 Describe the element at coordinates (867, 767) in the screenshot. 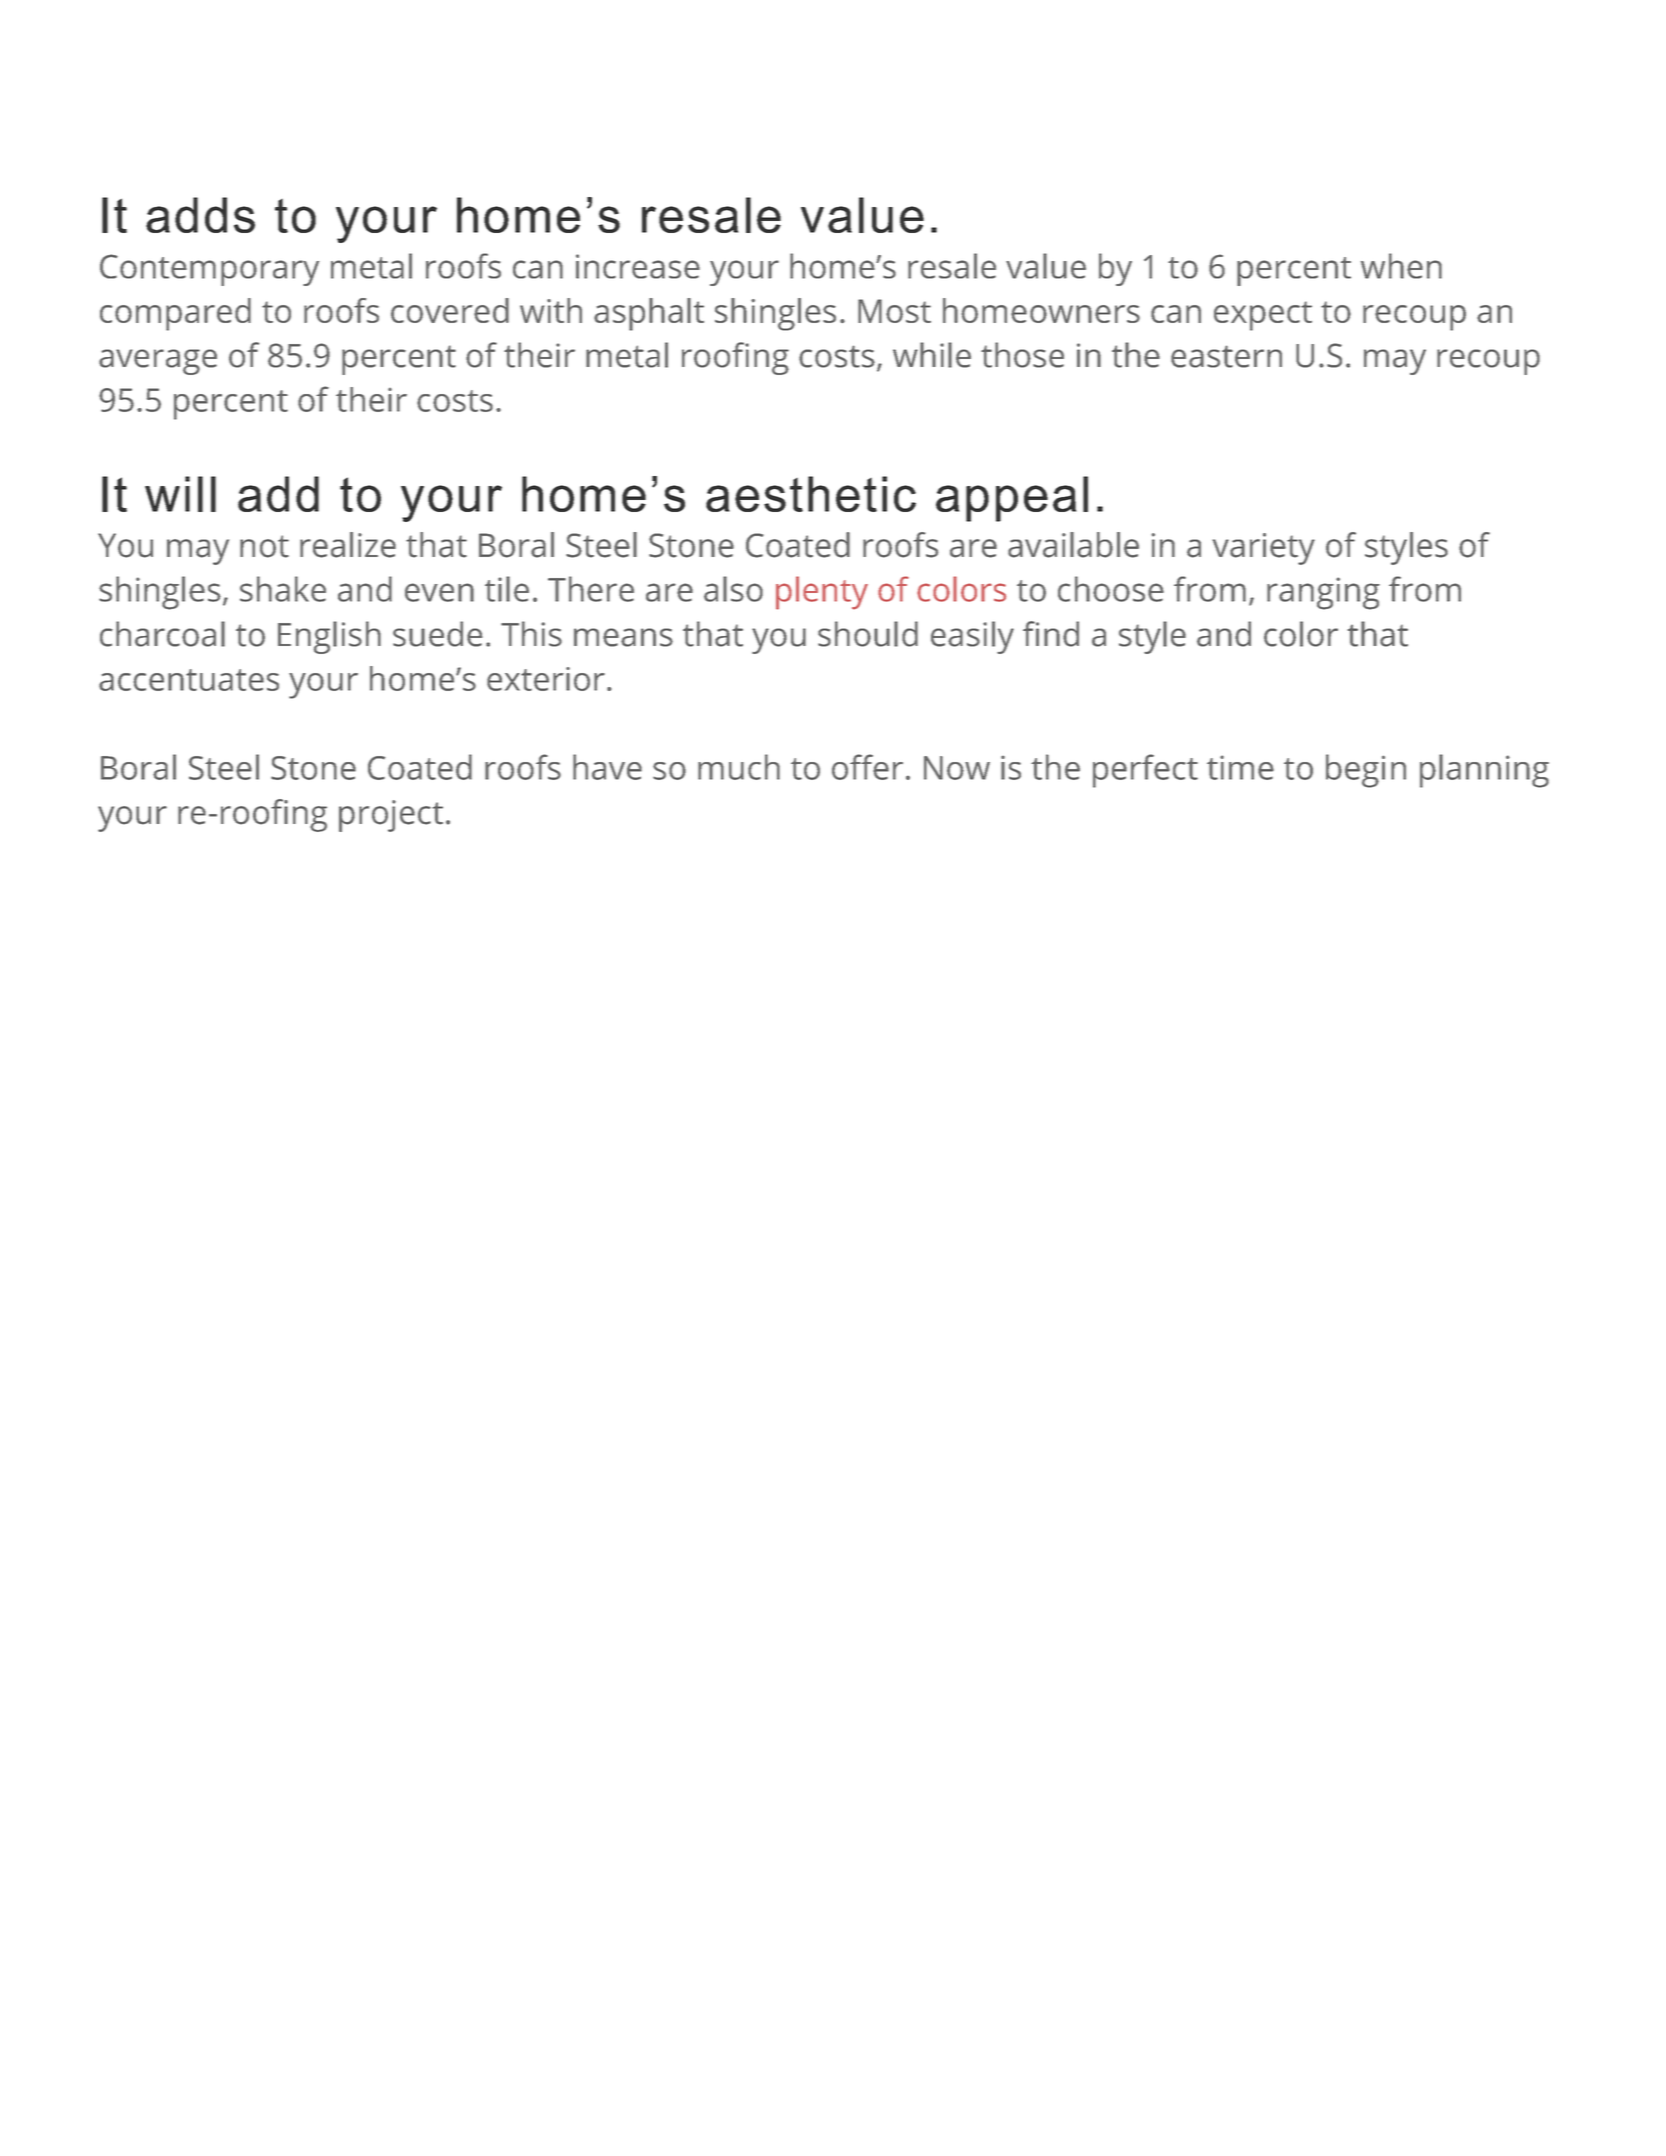

I see `offer` at that location.
